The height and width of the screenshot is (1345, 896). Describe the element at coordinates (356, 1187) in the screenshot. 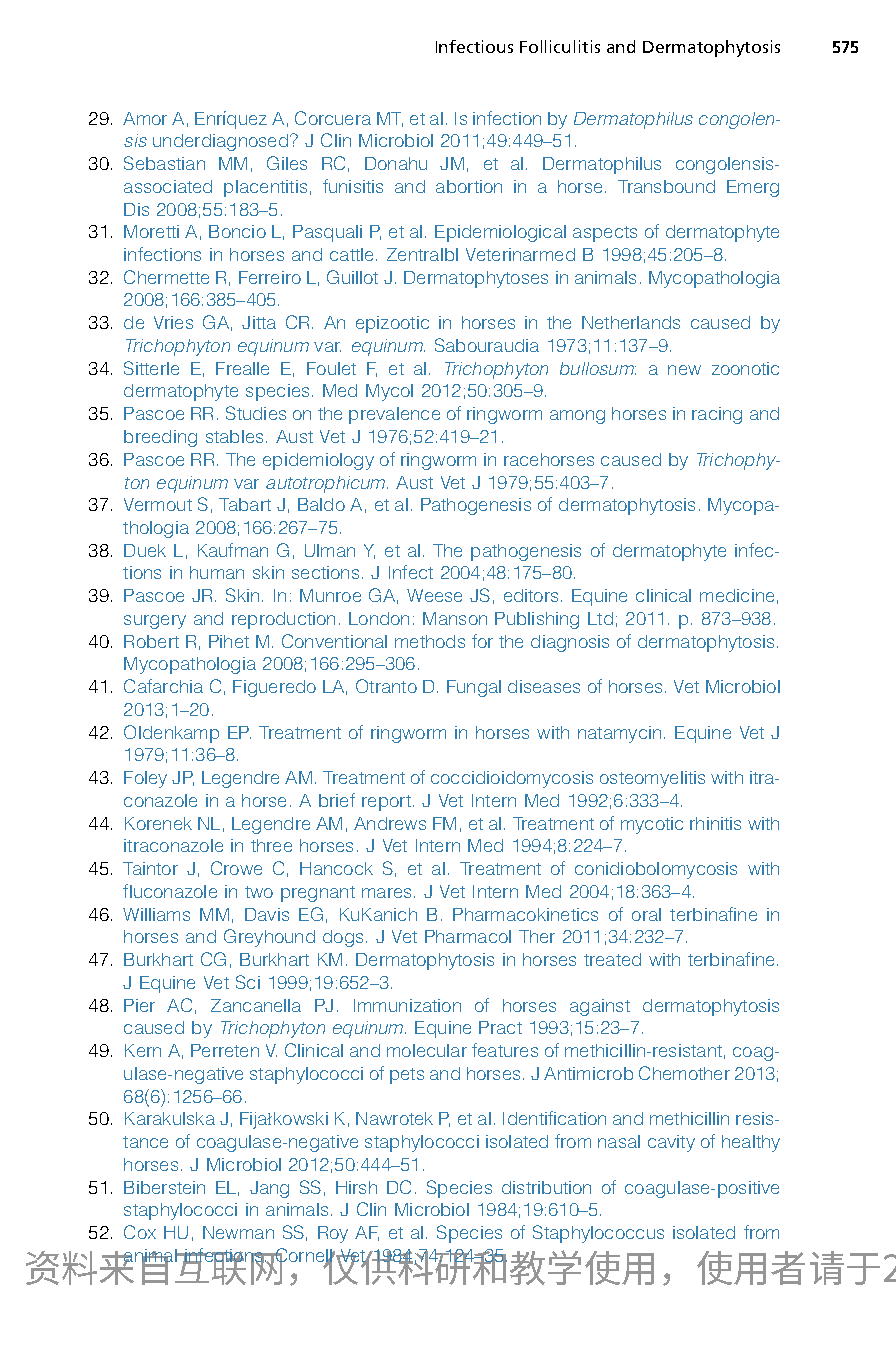

I see `Hirsh` at that location.
